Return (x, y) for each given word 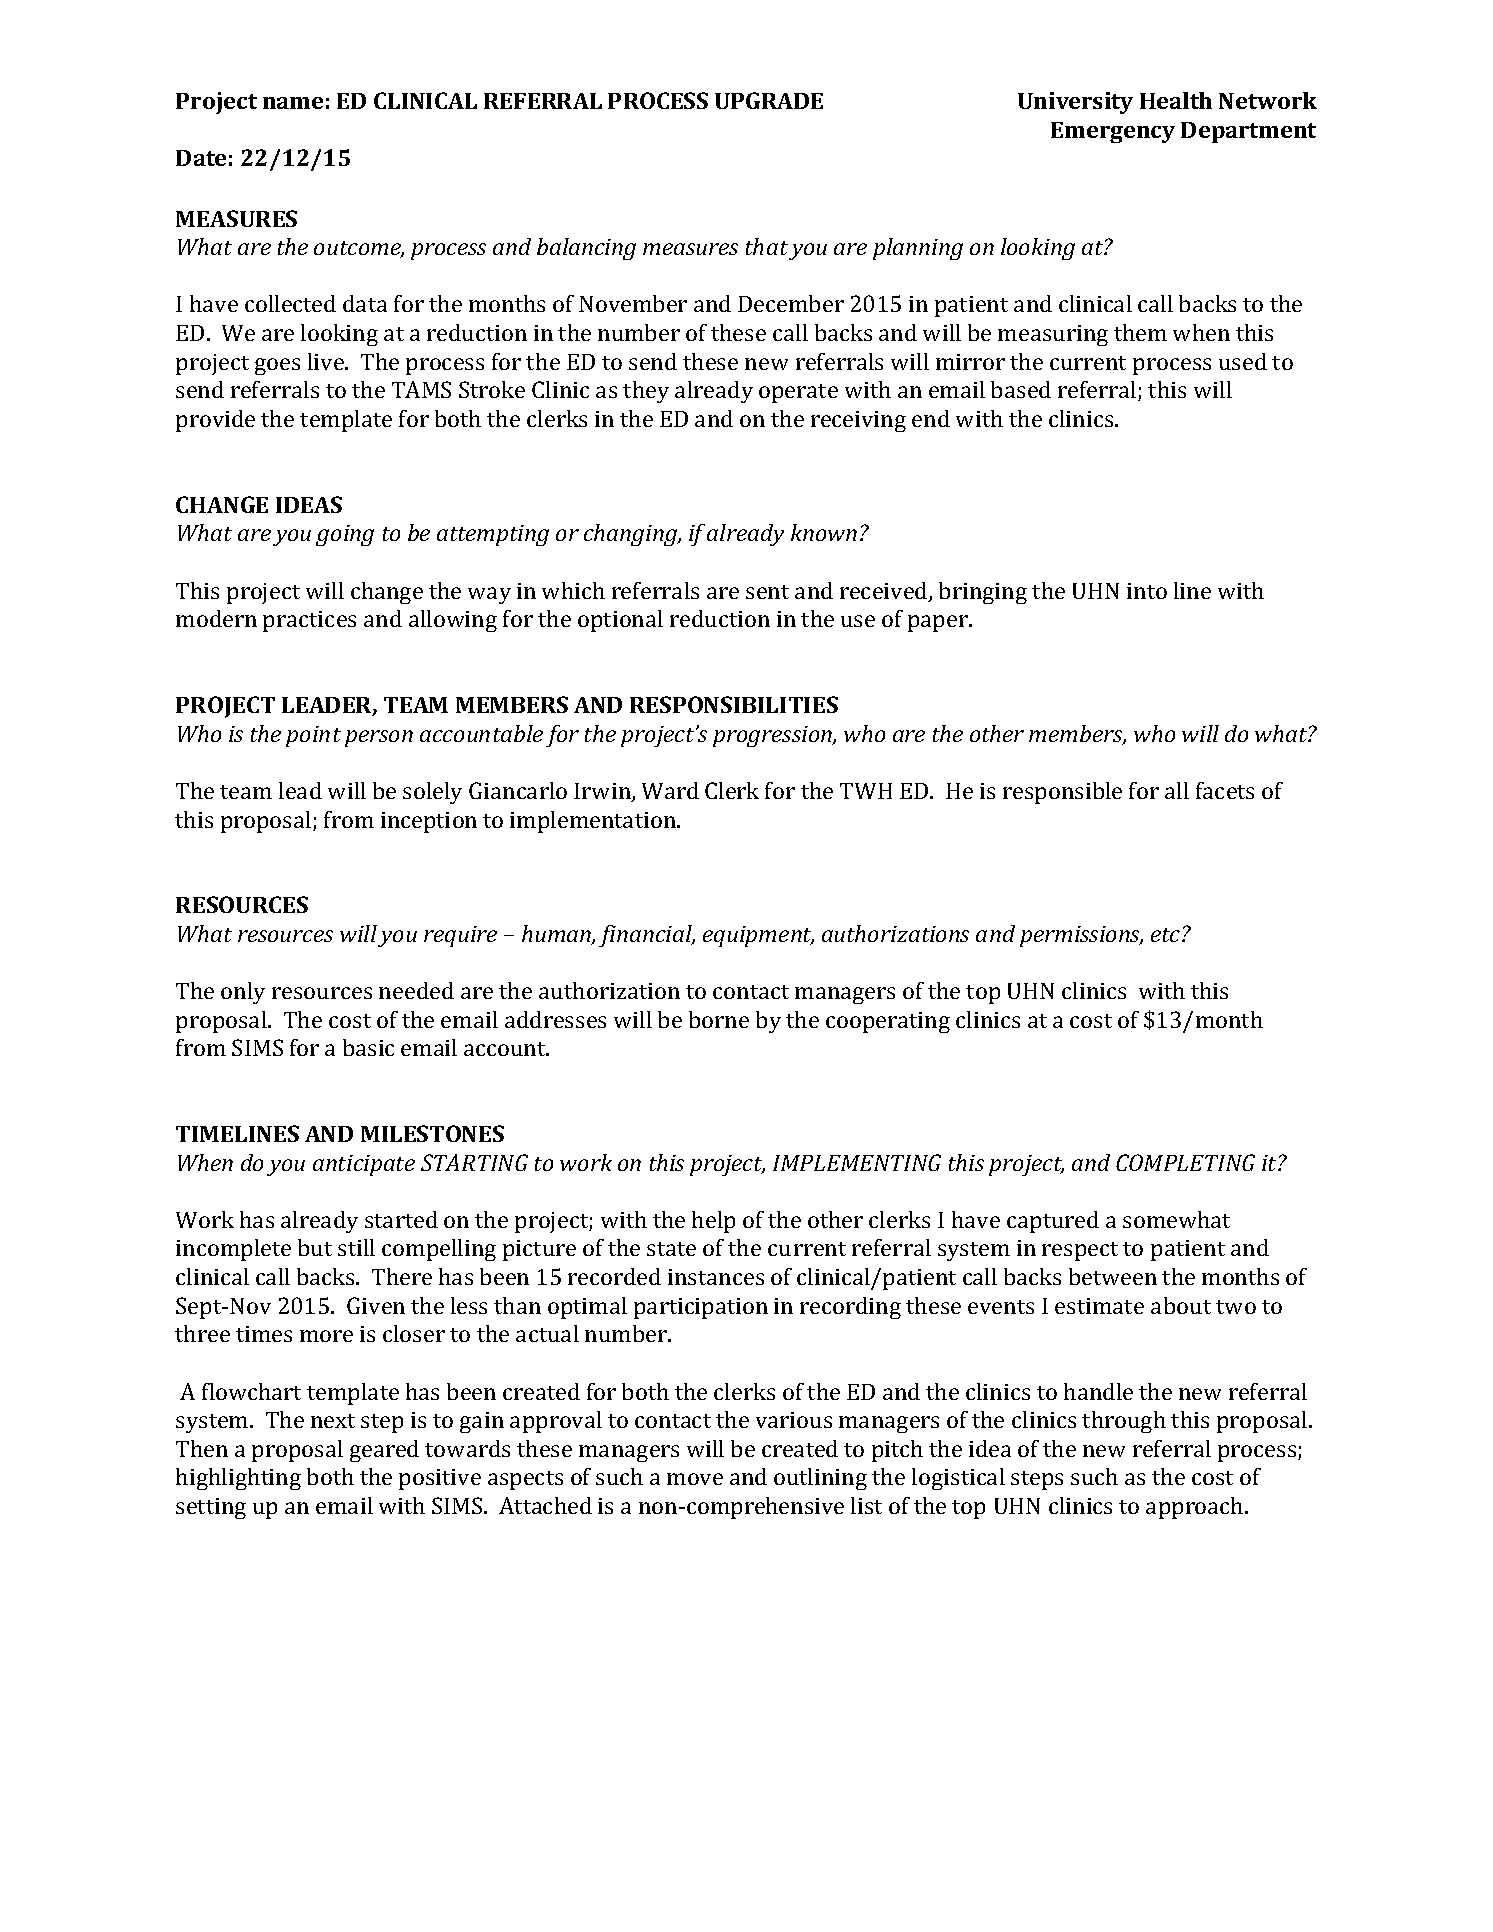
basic (368, 1047)
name (293, 103)
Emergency (1113, 132)
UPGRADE (769, 100)
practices (309, 621)
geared (384, 1451)
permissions (1081, 936)
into (1147, 591)
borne (719, 1019)
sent (767, 592)
